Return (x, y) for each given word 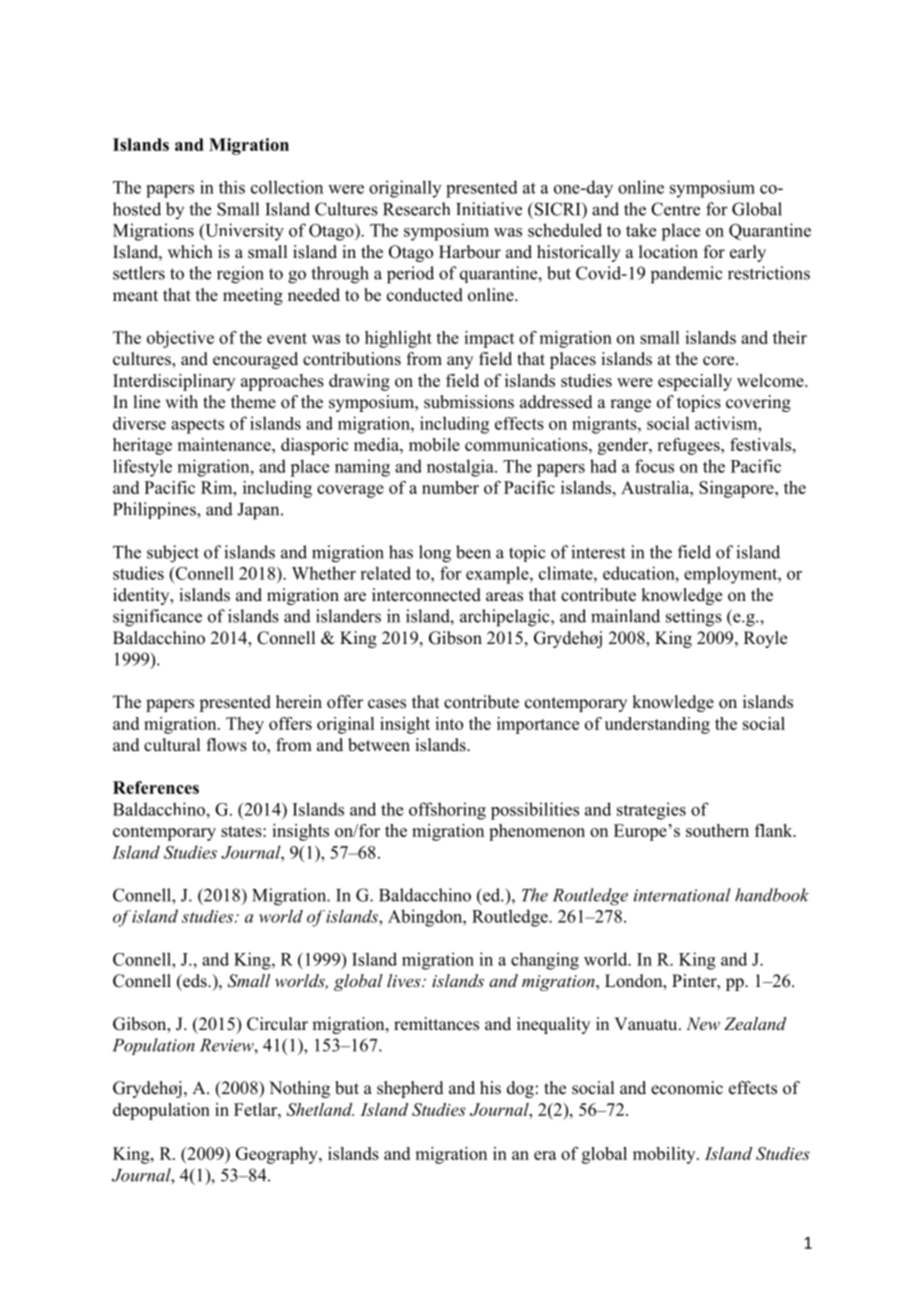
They (245, 725)
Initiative (489, 209)
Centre (675, 209)
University (243, 232)
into (449, 723)
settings (694, 618)
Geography (278, 1155)
